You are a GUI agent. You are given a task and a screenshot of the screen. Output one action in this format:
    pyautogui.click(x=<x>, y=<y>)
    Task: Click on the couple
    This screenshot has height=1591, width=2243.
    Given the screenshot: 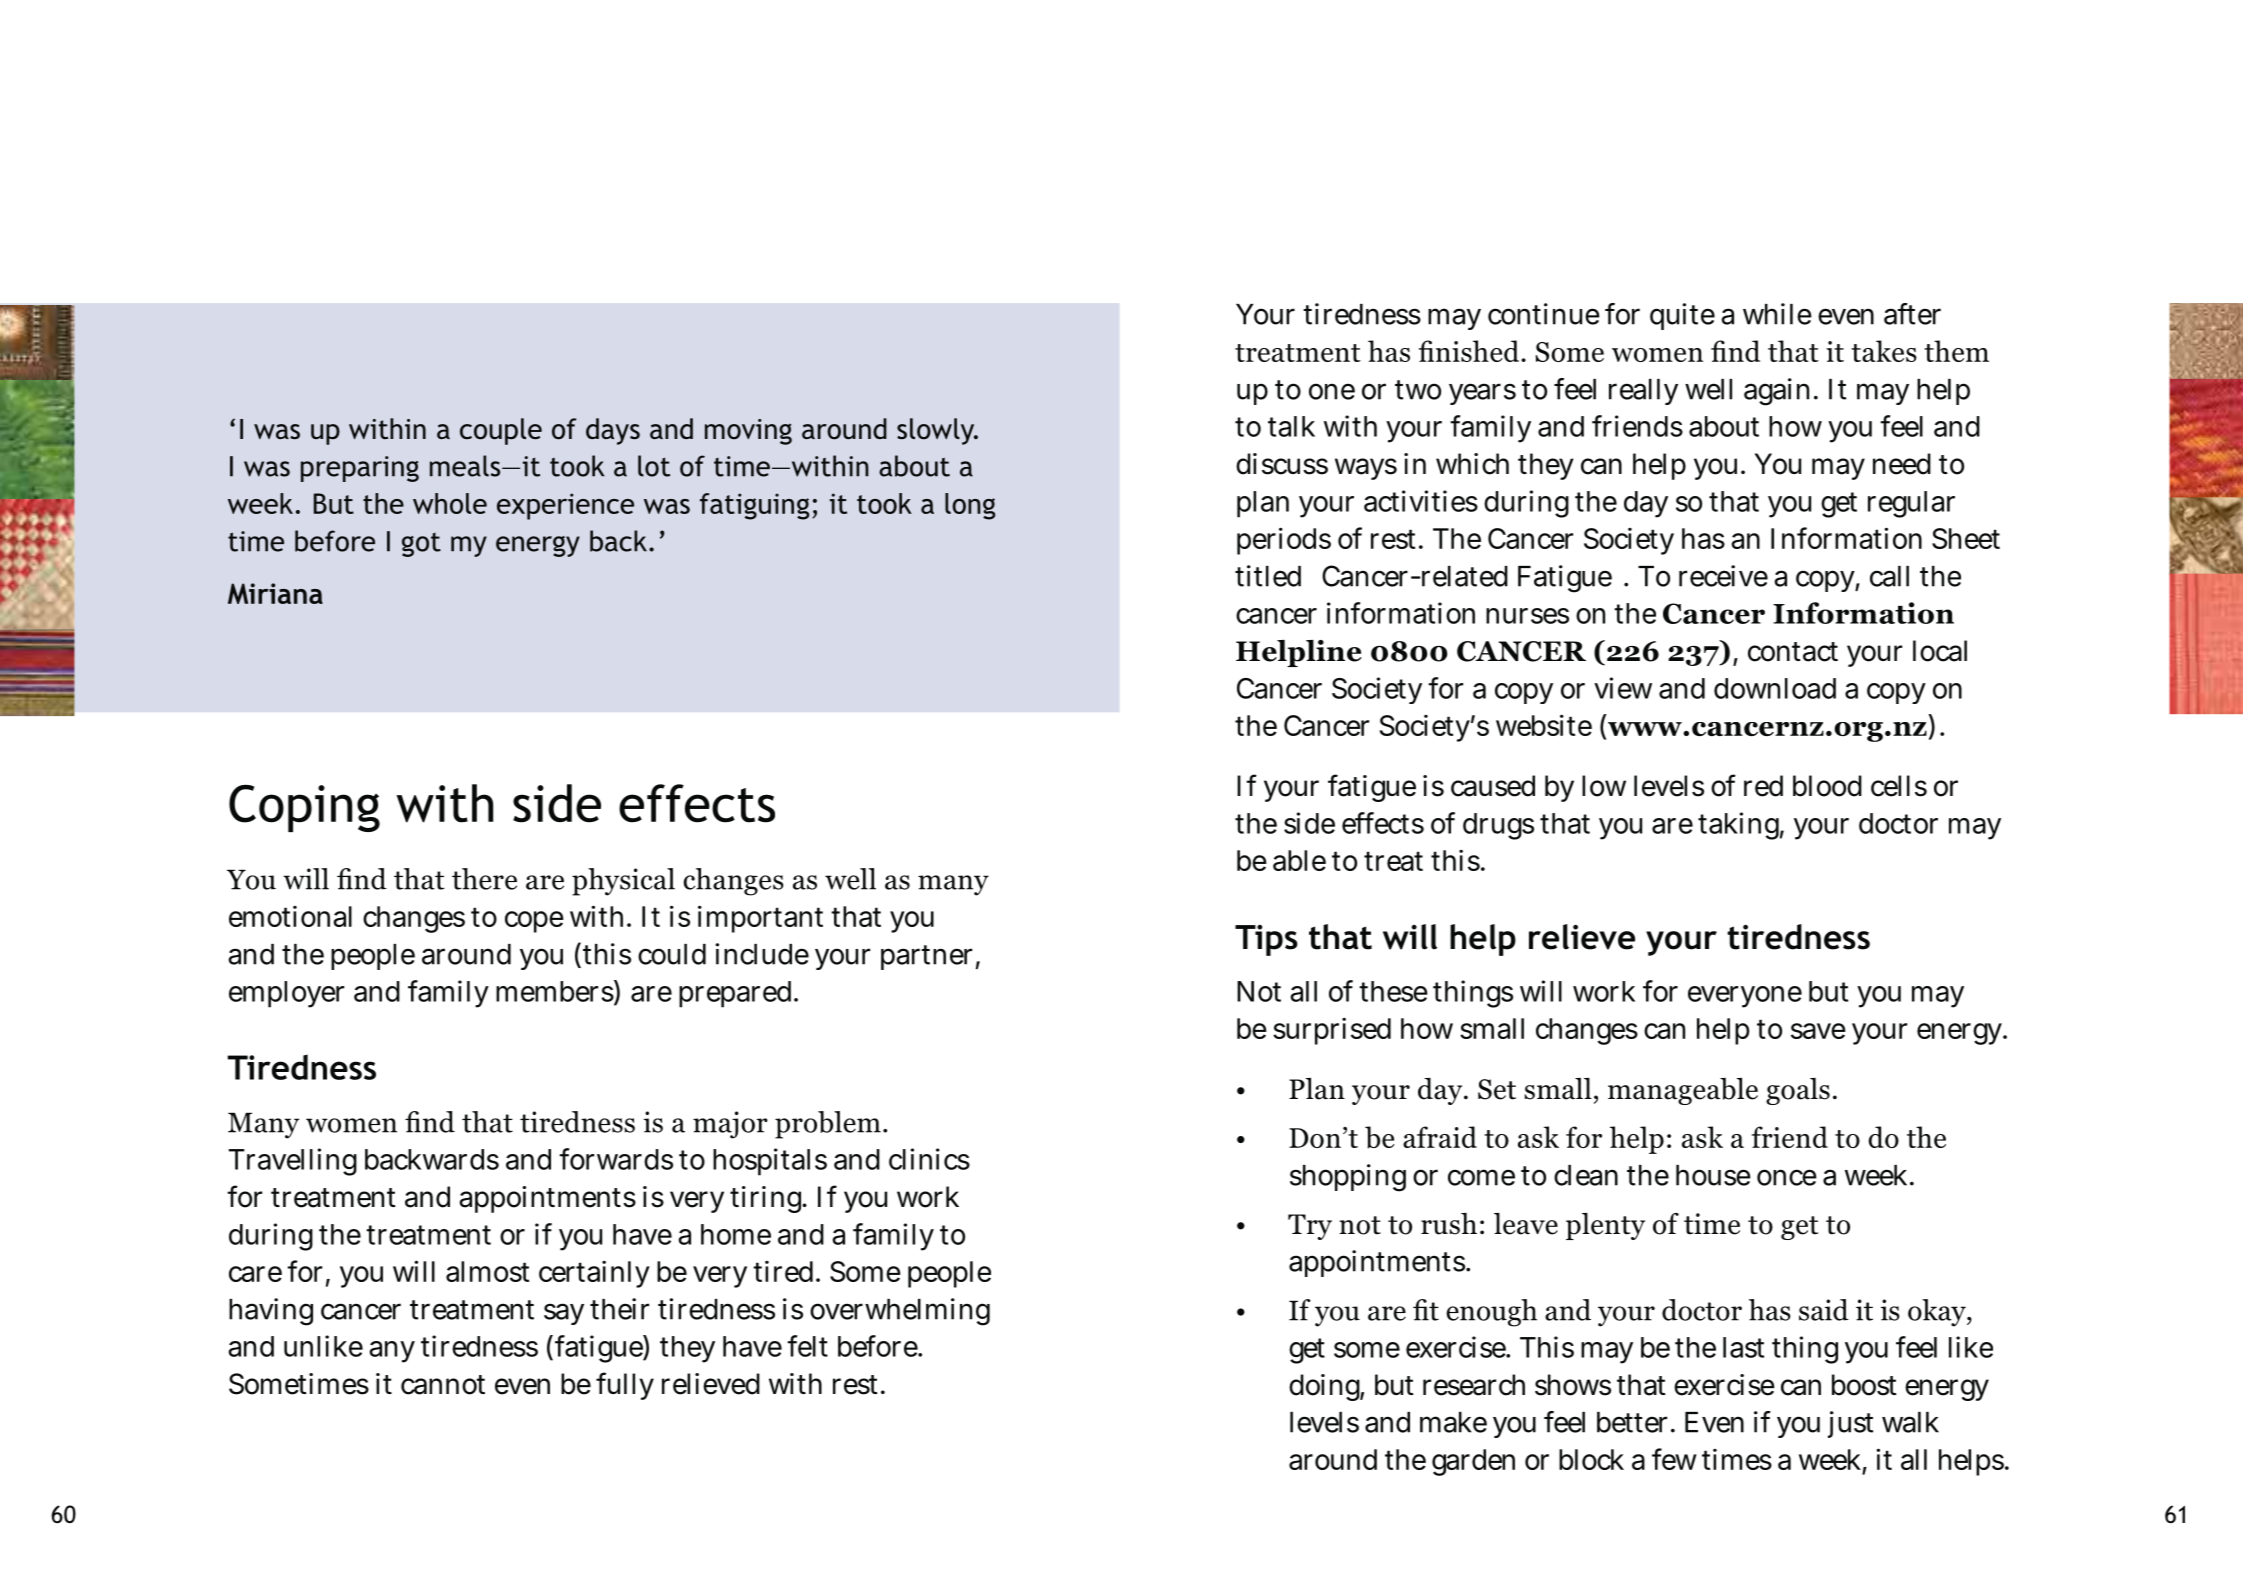 What is the action you would take?
    pyautogui.click(x=501, y=431)
